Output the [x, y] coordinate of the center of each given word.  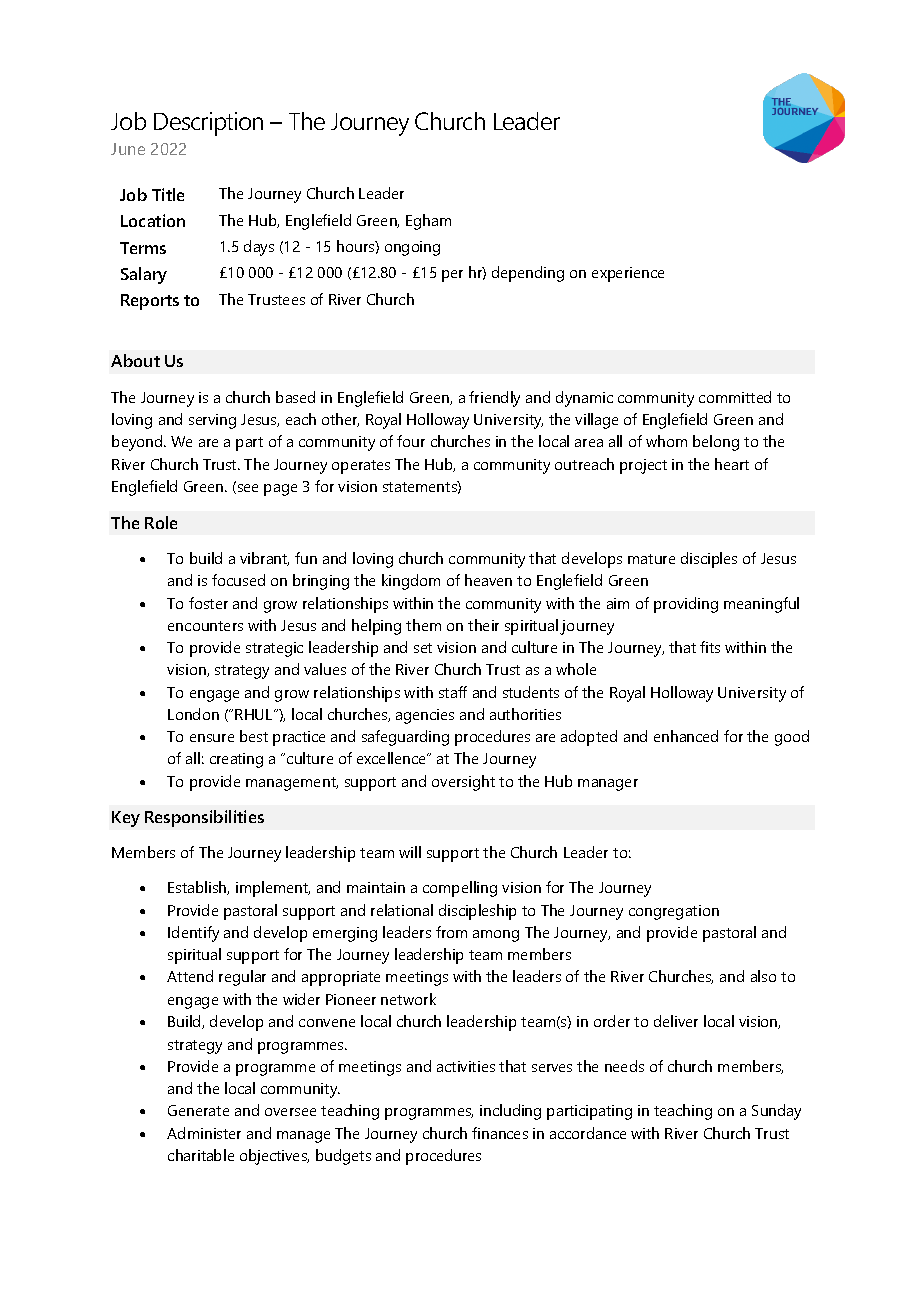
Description [208, 124]
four [411, 441]
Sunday [776, 1112]
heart [732, 464]
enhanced [686, 736]
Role [161, 522]
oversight [463, 783]
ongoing [412, 248]
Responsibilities [204, 818]
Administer [204, 1133]
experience [628, 274]
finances [500, 1133]
